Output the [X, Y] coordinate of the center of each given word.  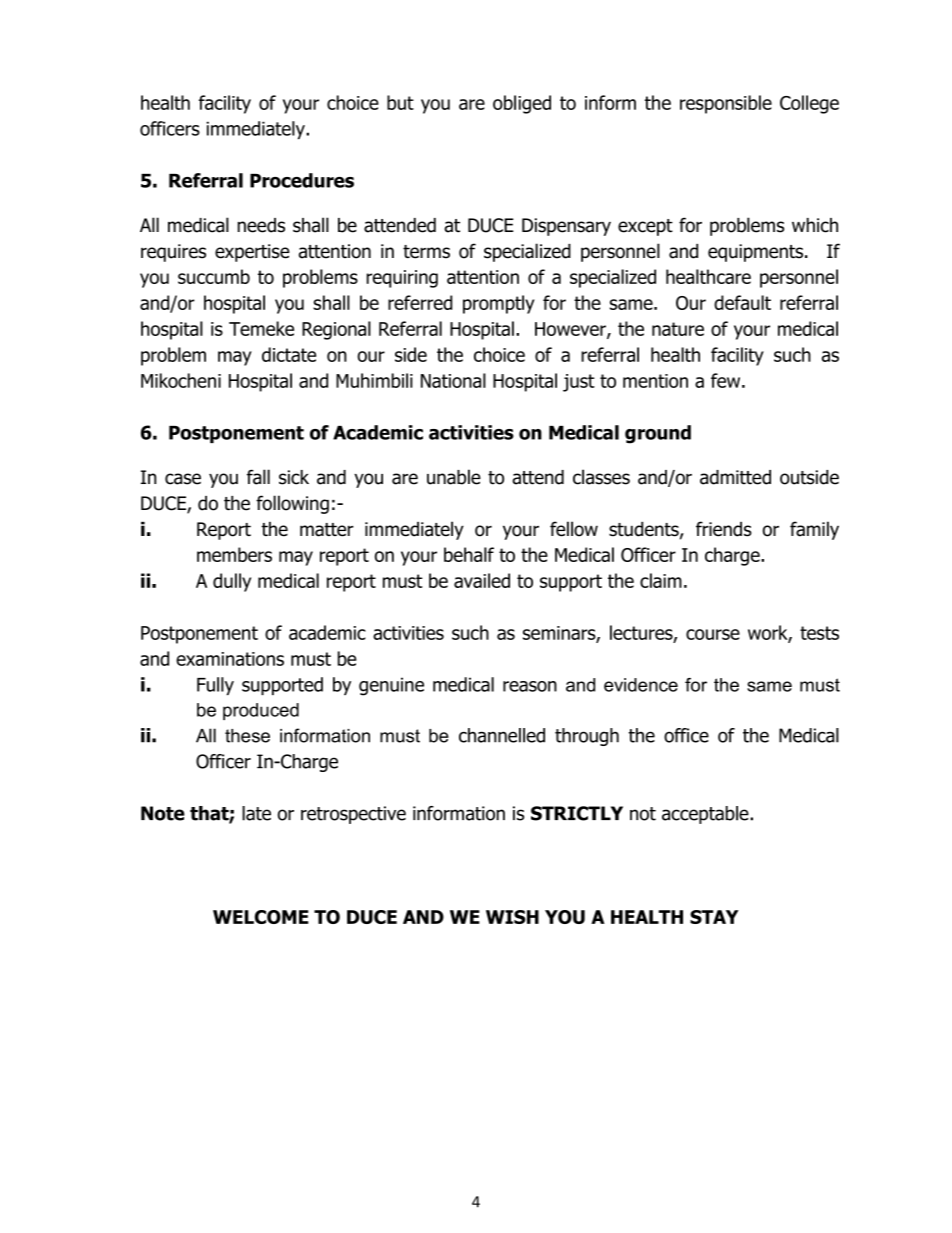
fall [258, 477]
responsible [726, 104]
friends [724, 529]
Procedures [302, 180]
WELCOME [261, 917]
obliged [522, 104]
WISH [512, 917]
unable [454, 477]
